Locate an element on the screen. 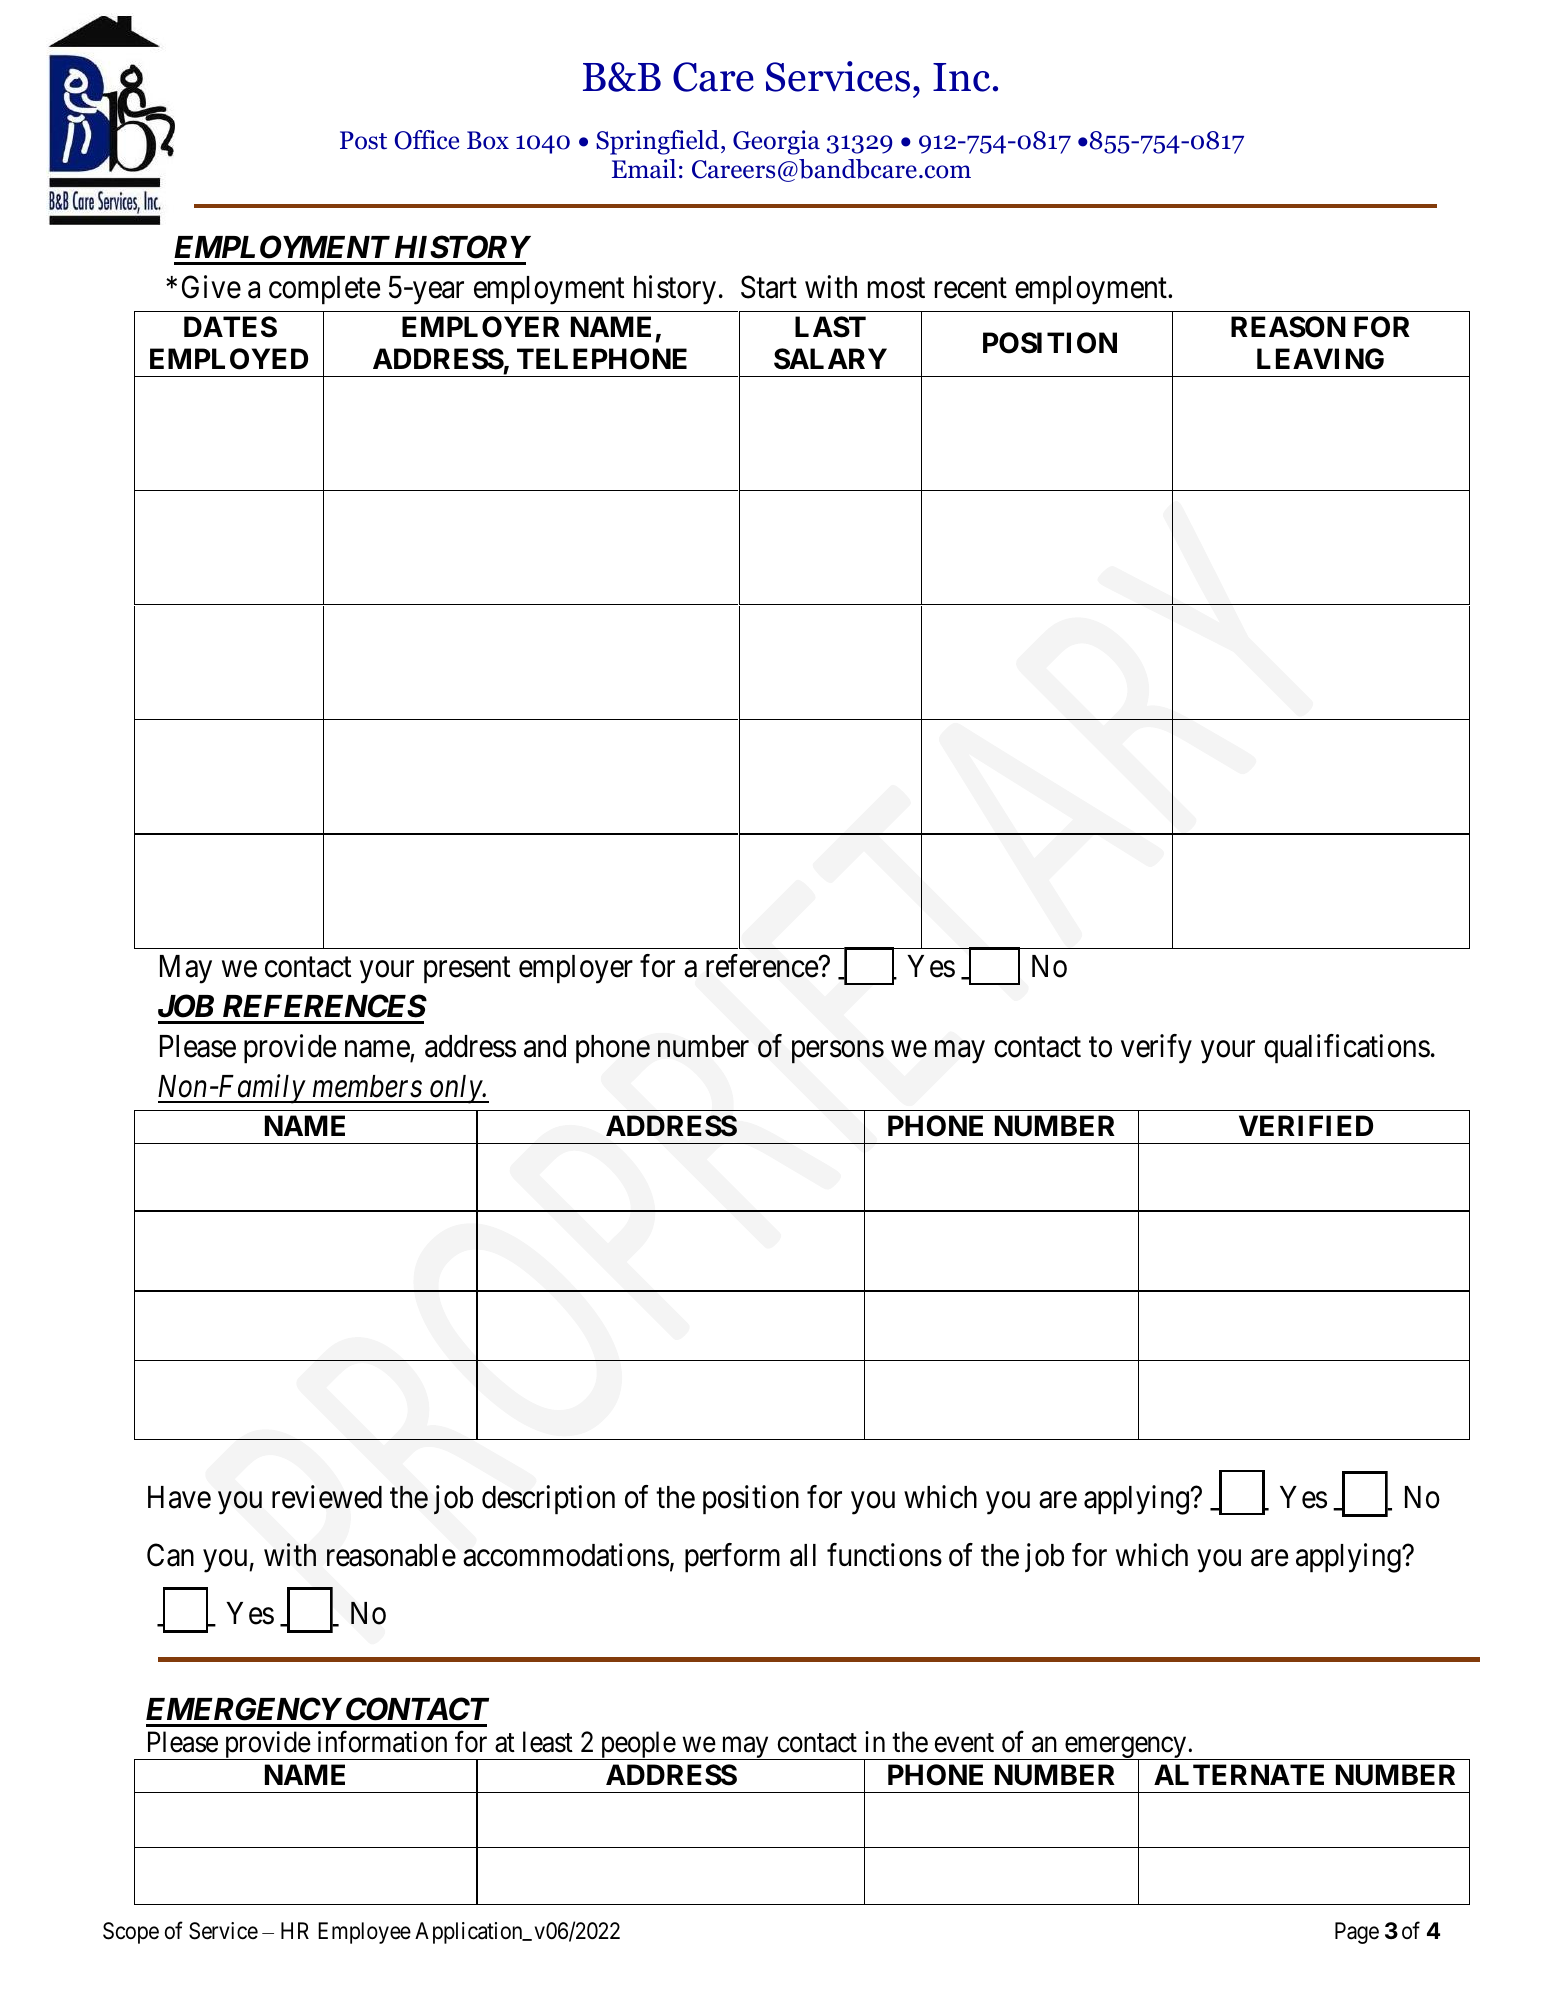 This screenshot has height=2007, width=1551. ALTERNATE is located at coordinates (1239, 1774).
